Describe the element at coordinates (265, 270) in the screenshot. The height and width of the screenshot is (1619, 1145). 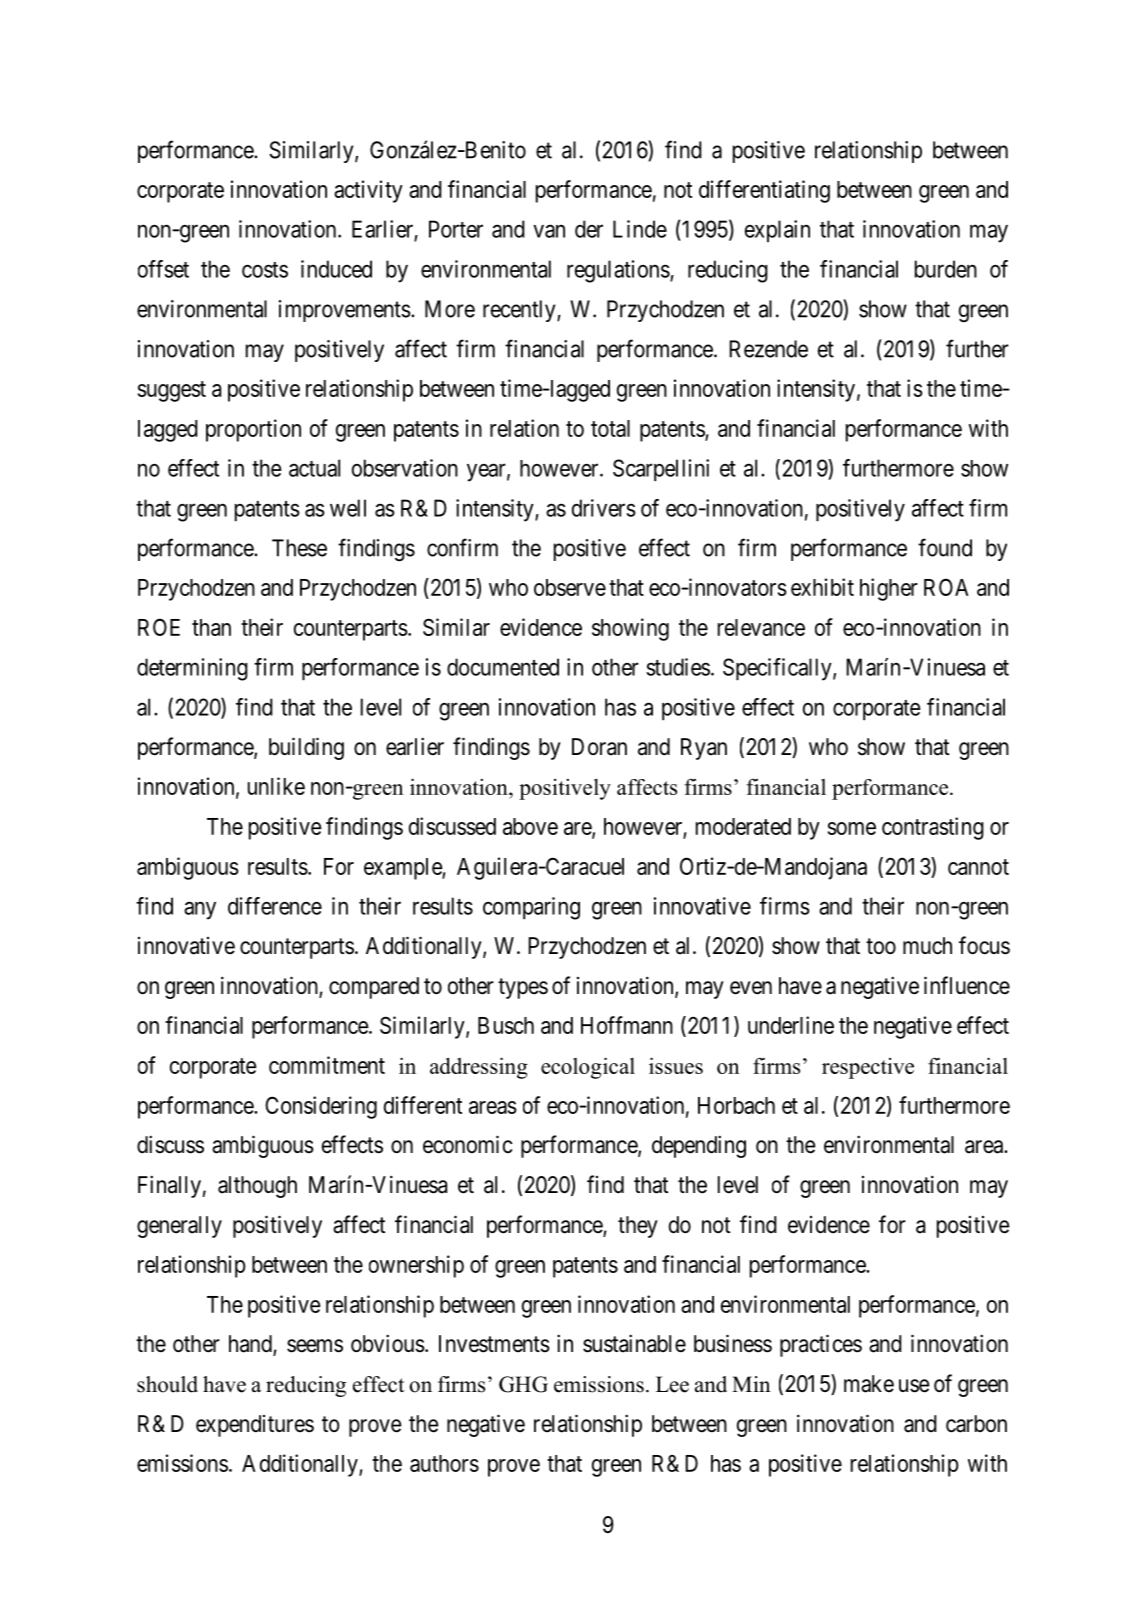
I see `costs` at that location.
